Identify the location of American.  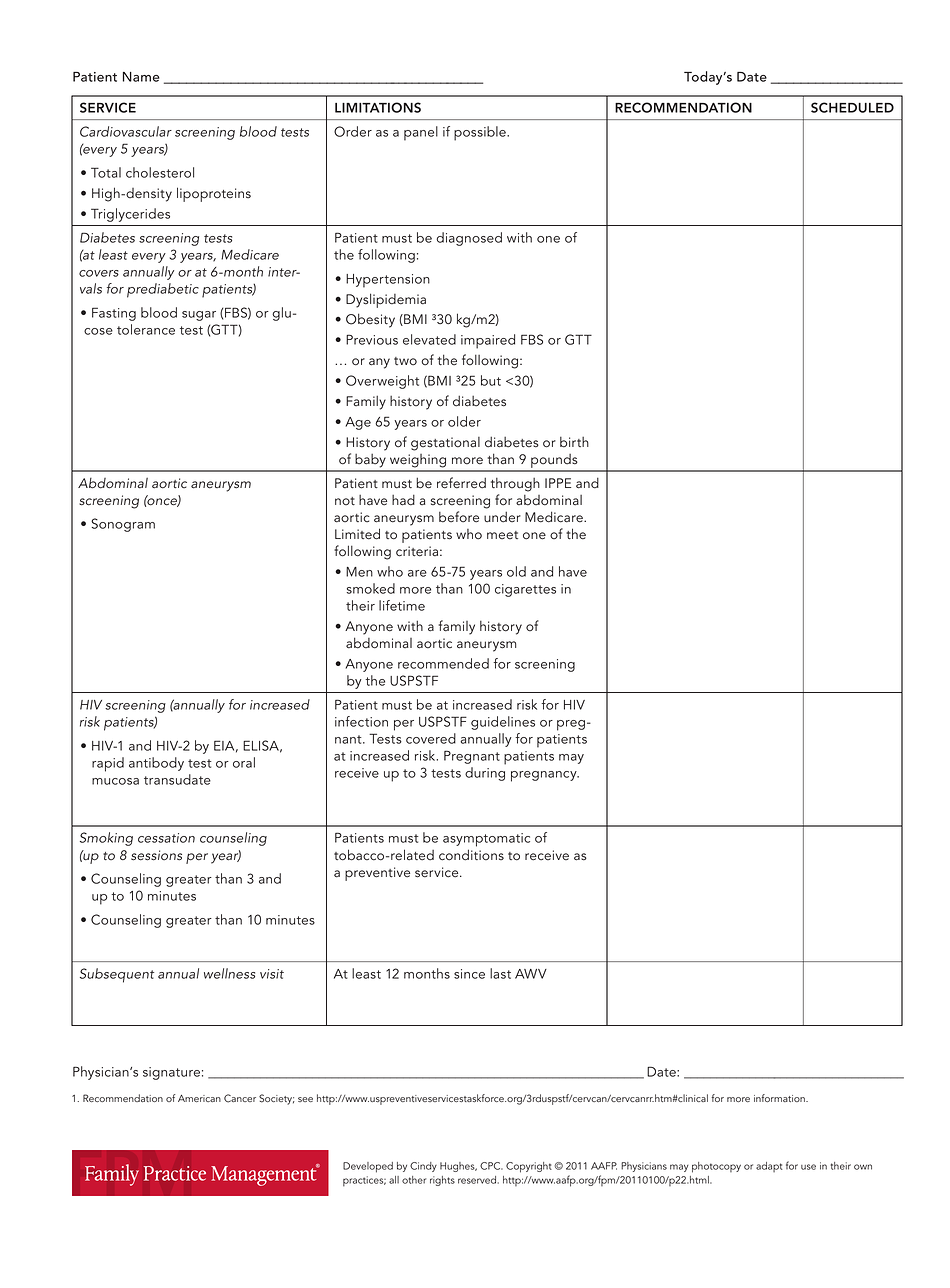
(199, 1098).
